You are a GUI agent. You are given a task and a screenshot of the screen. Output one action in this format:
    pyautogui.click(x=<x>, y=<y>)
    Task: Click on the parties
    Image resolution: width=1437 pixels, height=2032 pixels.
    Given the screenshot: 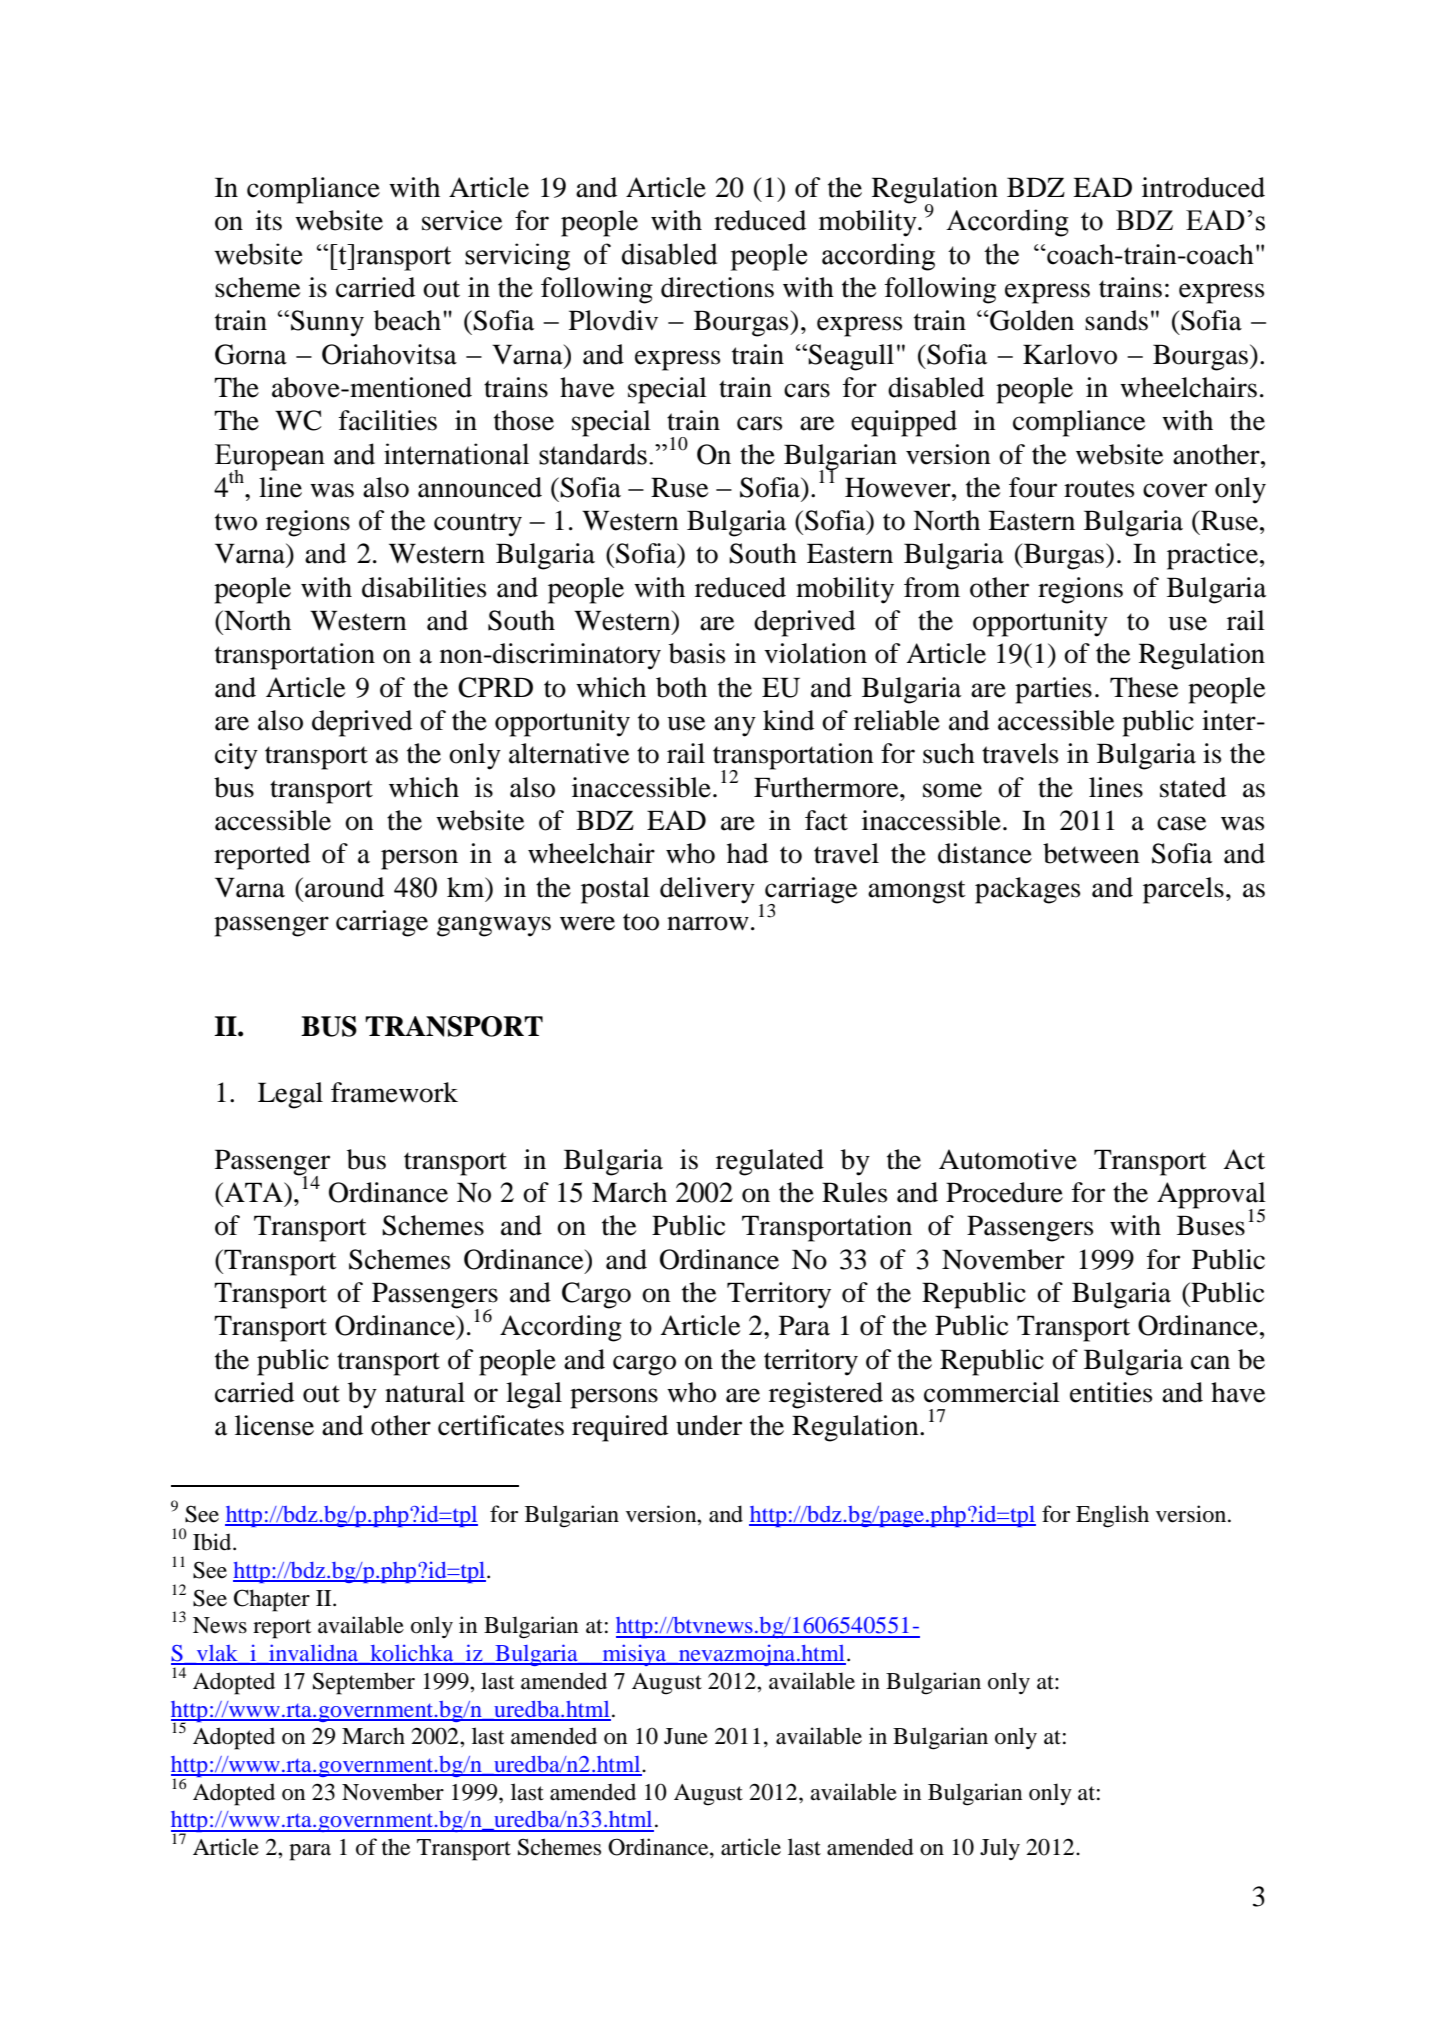 What is the action you would take?
    pyautogui.click(x=1053, y=690)
